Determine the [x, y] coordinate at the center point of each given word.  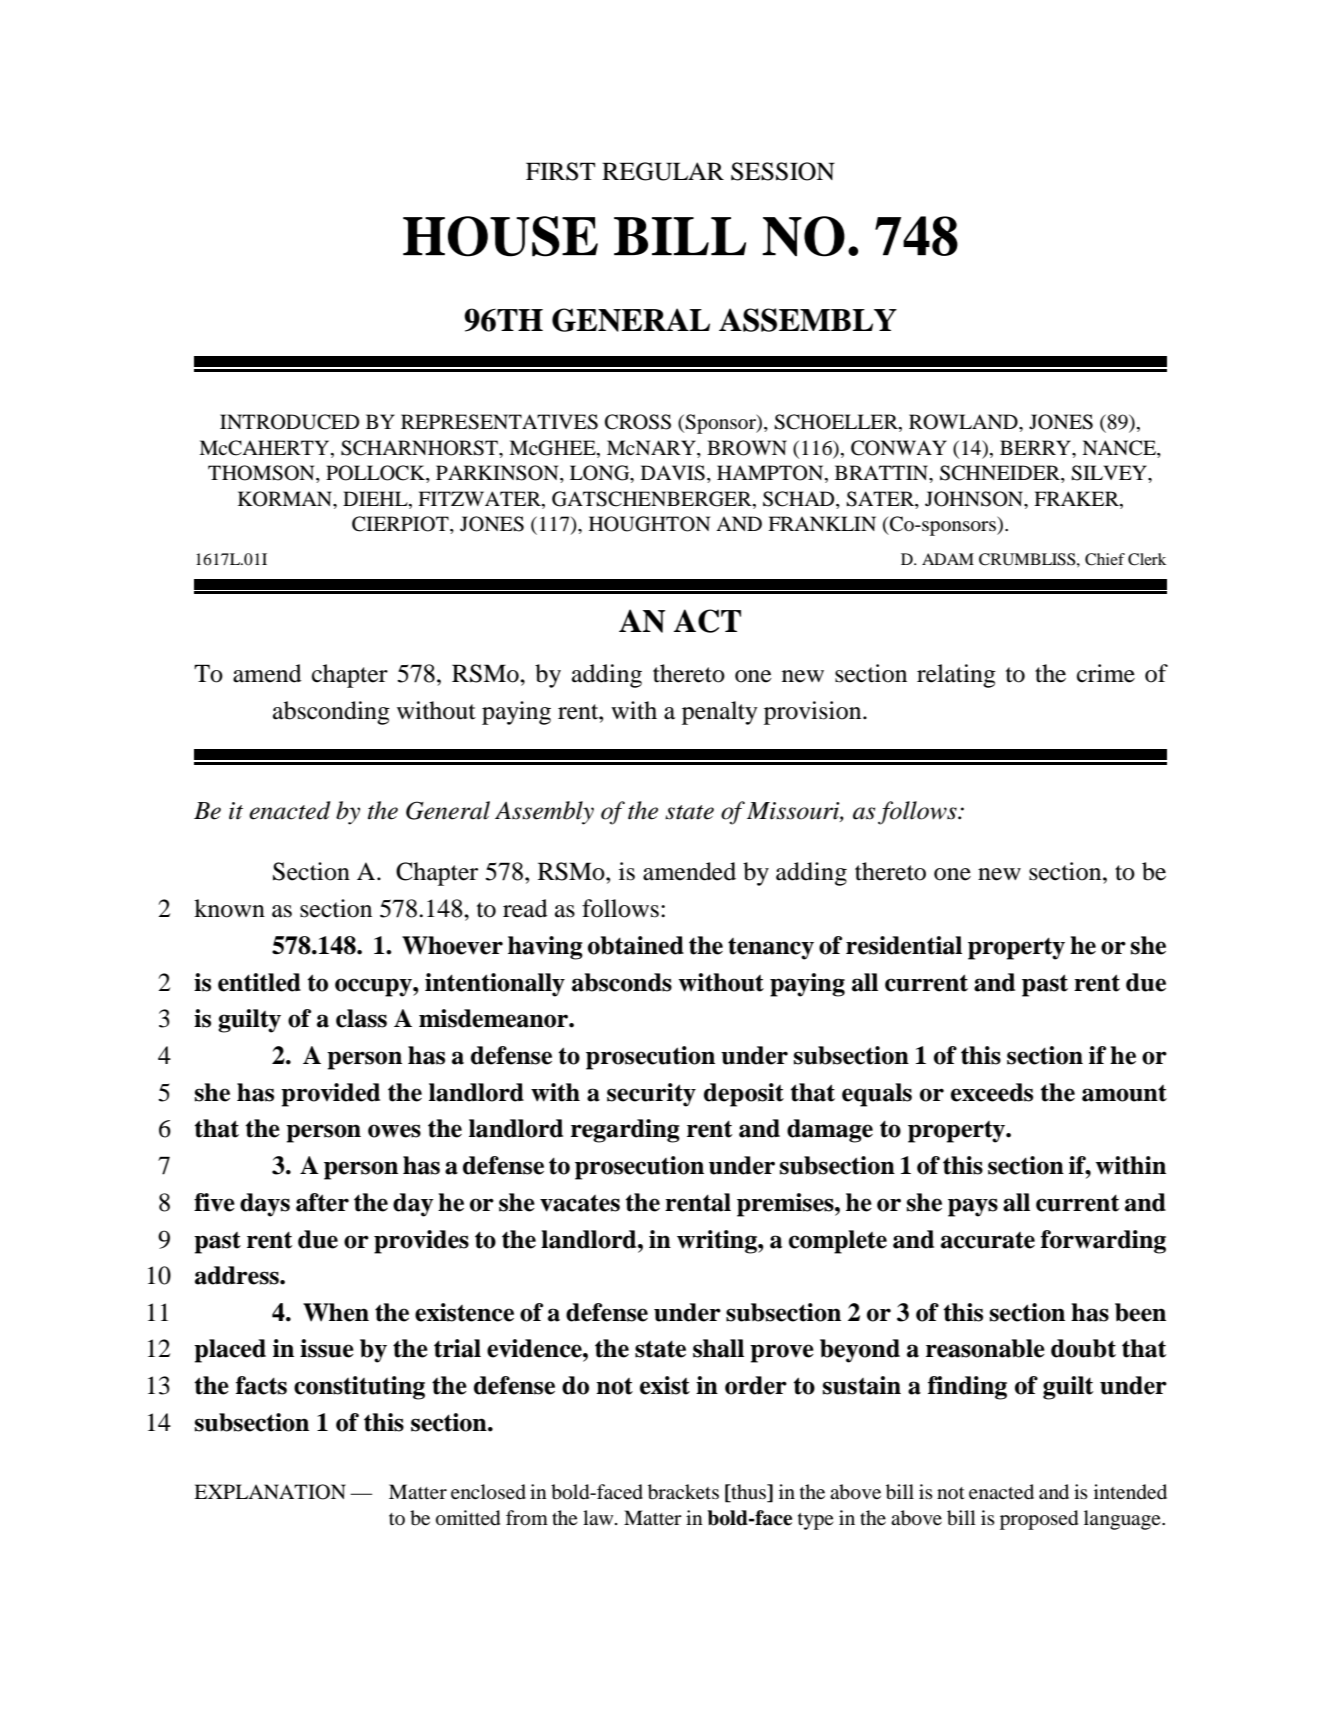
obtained [636, 945]
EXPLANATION [270, 1492]
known [229, 908]
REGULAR [663, 171]
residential [904, 945]
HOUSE [500, 236]
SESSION [783, 171]
